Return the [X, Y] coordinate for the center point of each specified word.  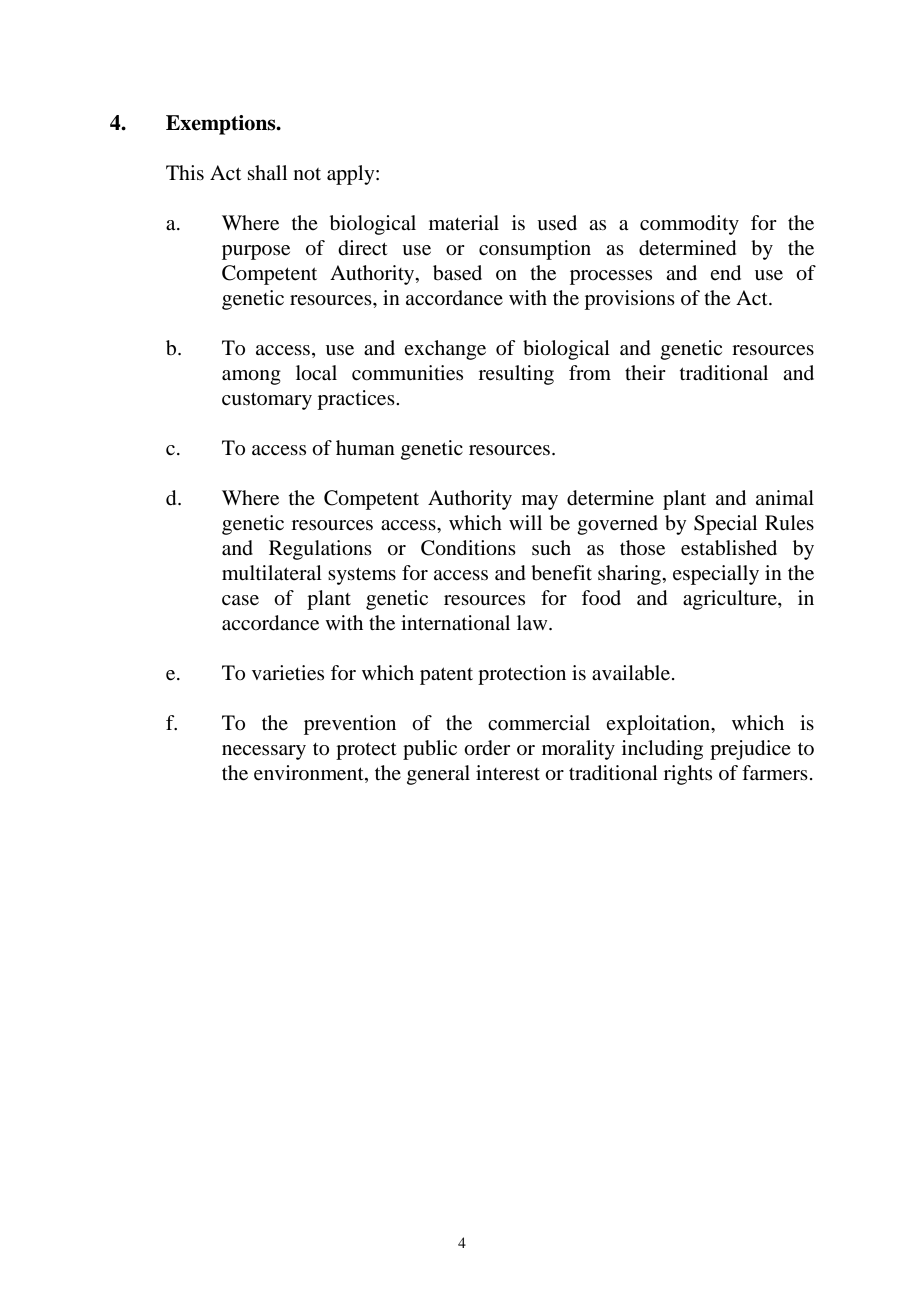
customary [267, 401]
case [240, 600]
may [540, 502]
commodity [689, 225]
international [455, 623]
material [464, 223]
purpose [256, 252]
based [457, 273]
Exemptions [222, 125]
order [487, 748]
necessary [264, 752]
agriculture [731, 600]
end [726, 273]
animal [785, 497]
